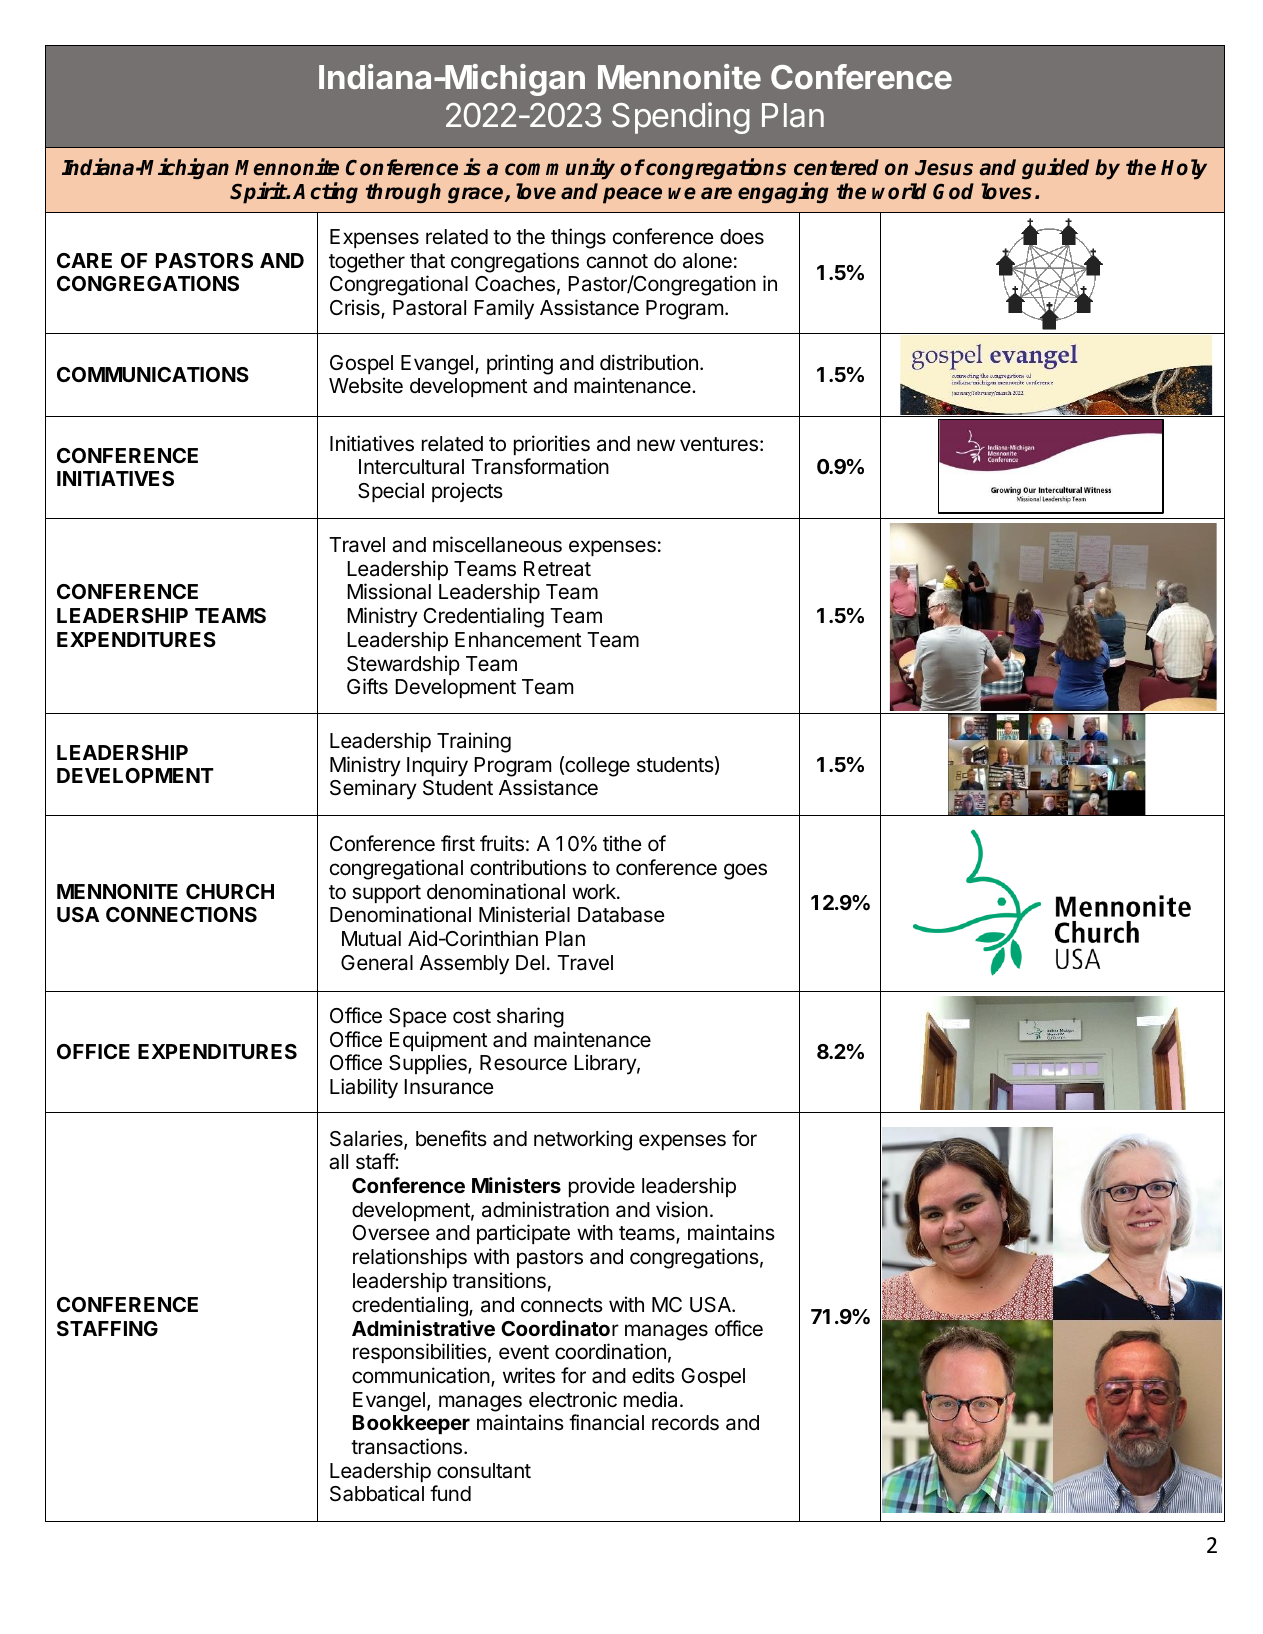  Describe the element at coordinates (367, 686) in the document. I see `Gifts` at that location.
